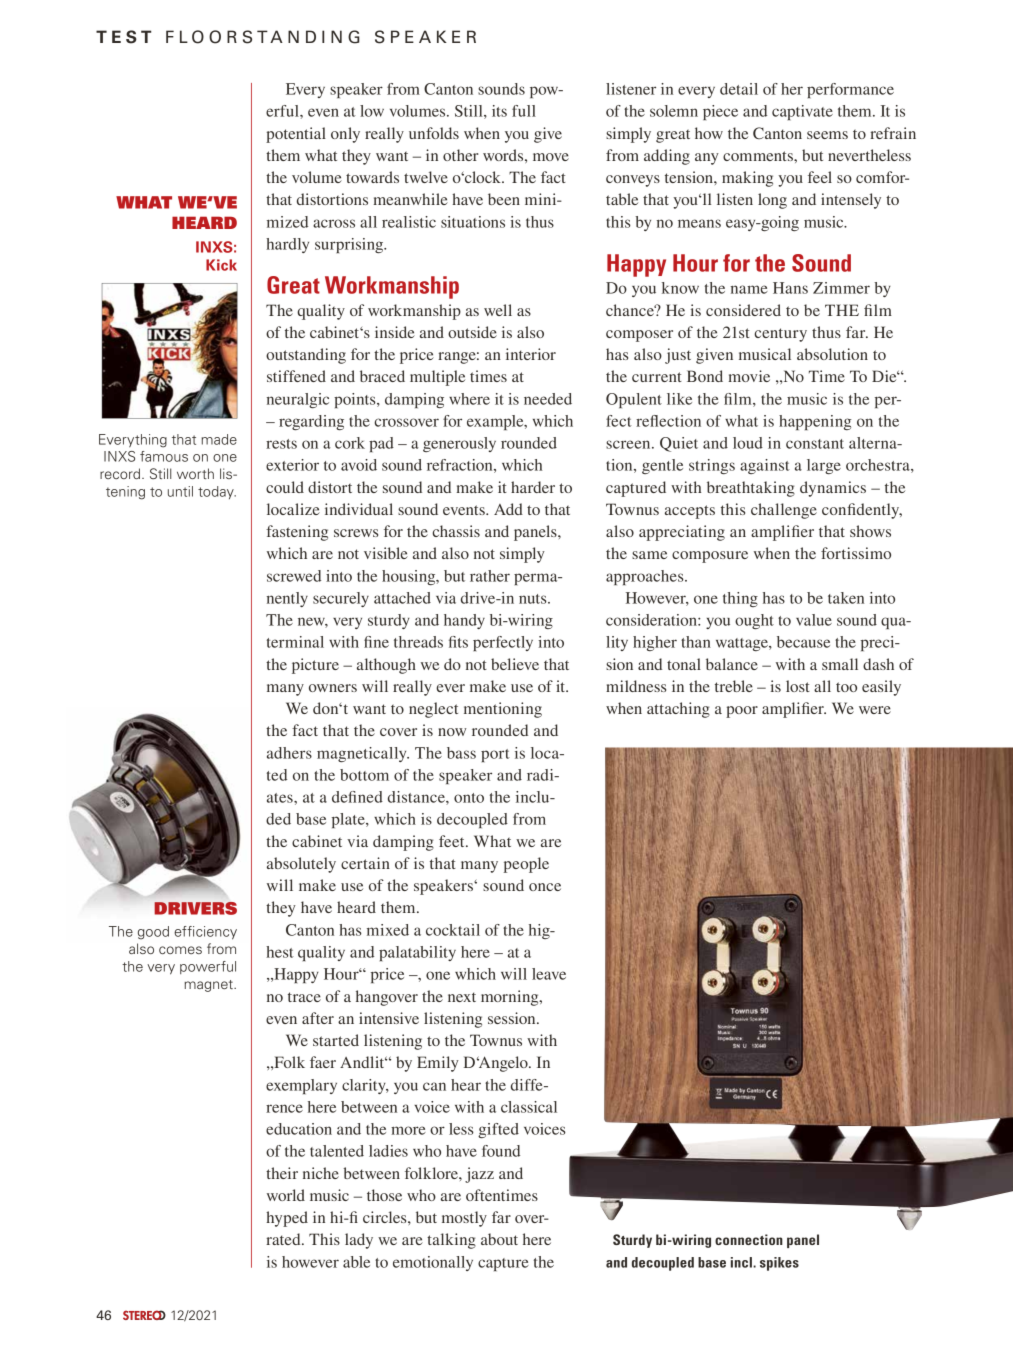 The image size is (1013, 1351). I want to click on hyped, so click(287, 1219).
